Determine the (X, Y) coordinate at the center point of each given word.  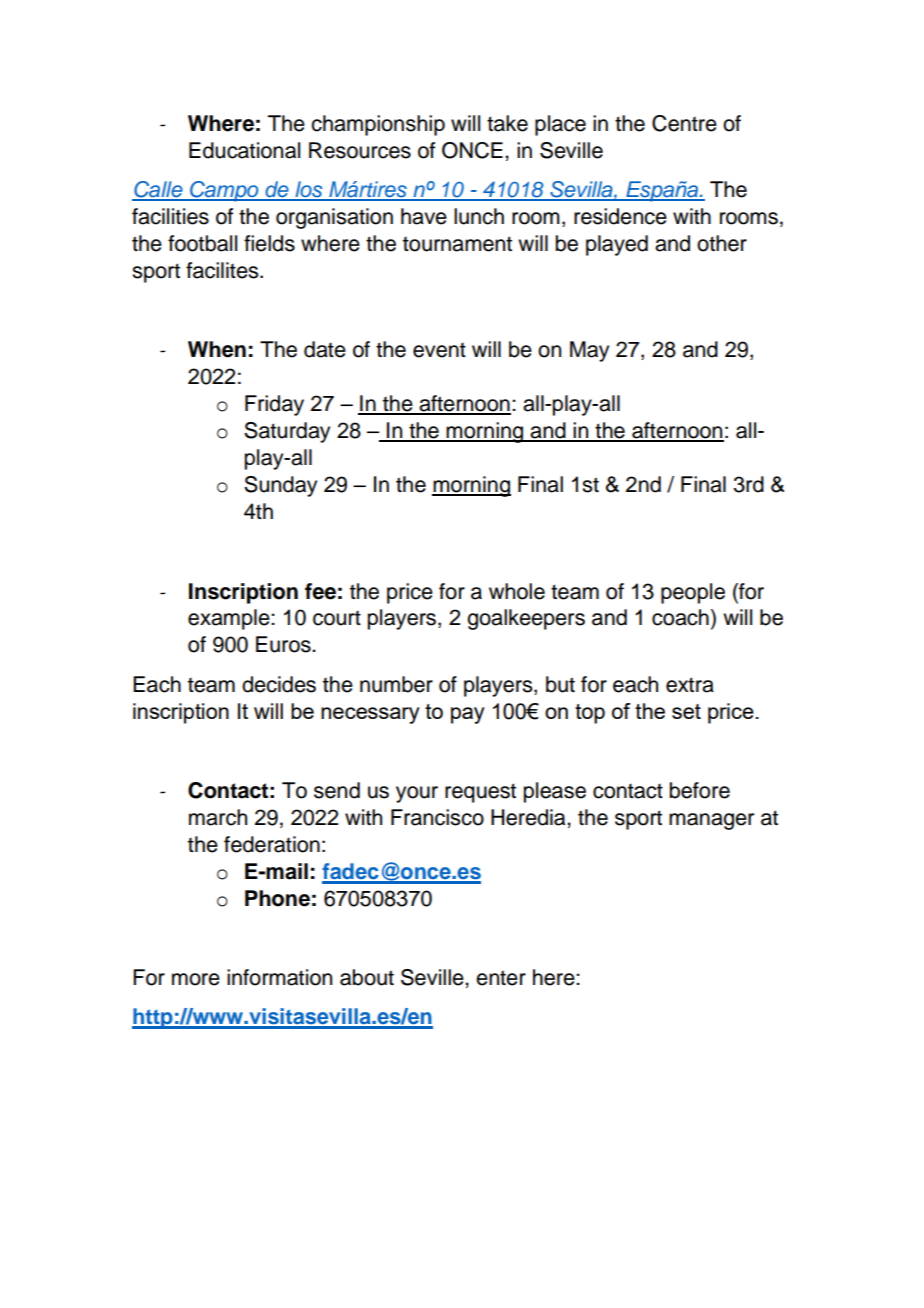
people (693, 593)
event (439, 350)
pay (468, 715)
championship (378, 125)
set (686, 711)
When (217, 349)
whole (517, 591)
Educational (244, 150)
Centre (684, 123)
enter (501, 978)
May (589, 351)
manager (711, 821)
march (218, 817)
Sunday (280, 486)
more (196, 979)
